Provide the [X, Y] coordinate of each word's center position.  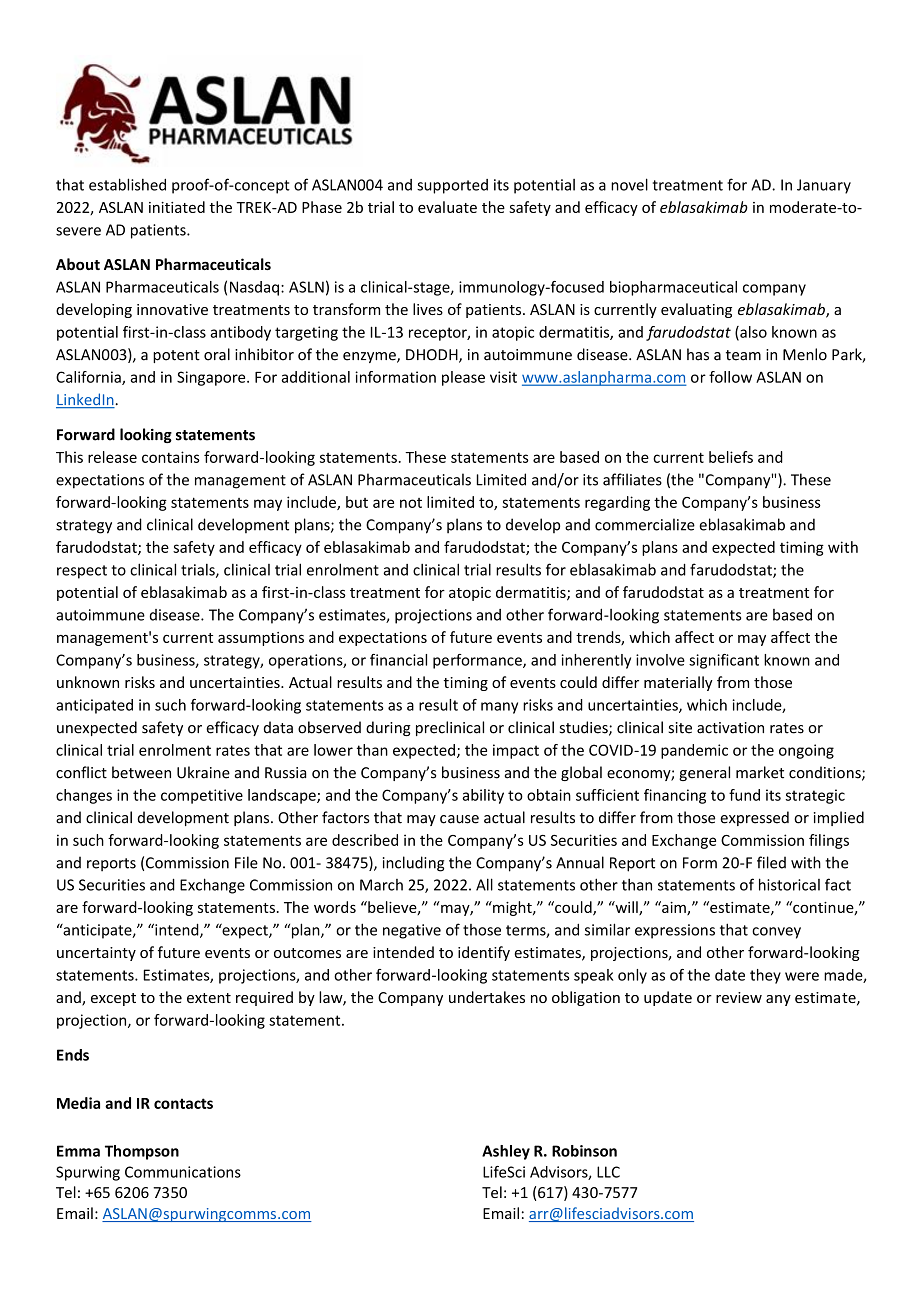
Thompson [142, 1152]
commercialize [645, 524]
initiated [177, 207]
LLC [608, 1172]
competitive [202, 796]
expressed [754, 818]
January [824, 186]
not [411, 503]
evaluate [447, 207]
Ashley [506, 1152]
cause [459, 819]
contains [171, 457]
